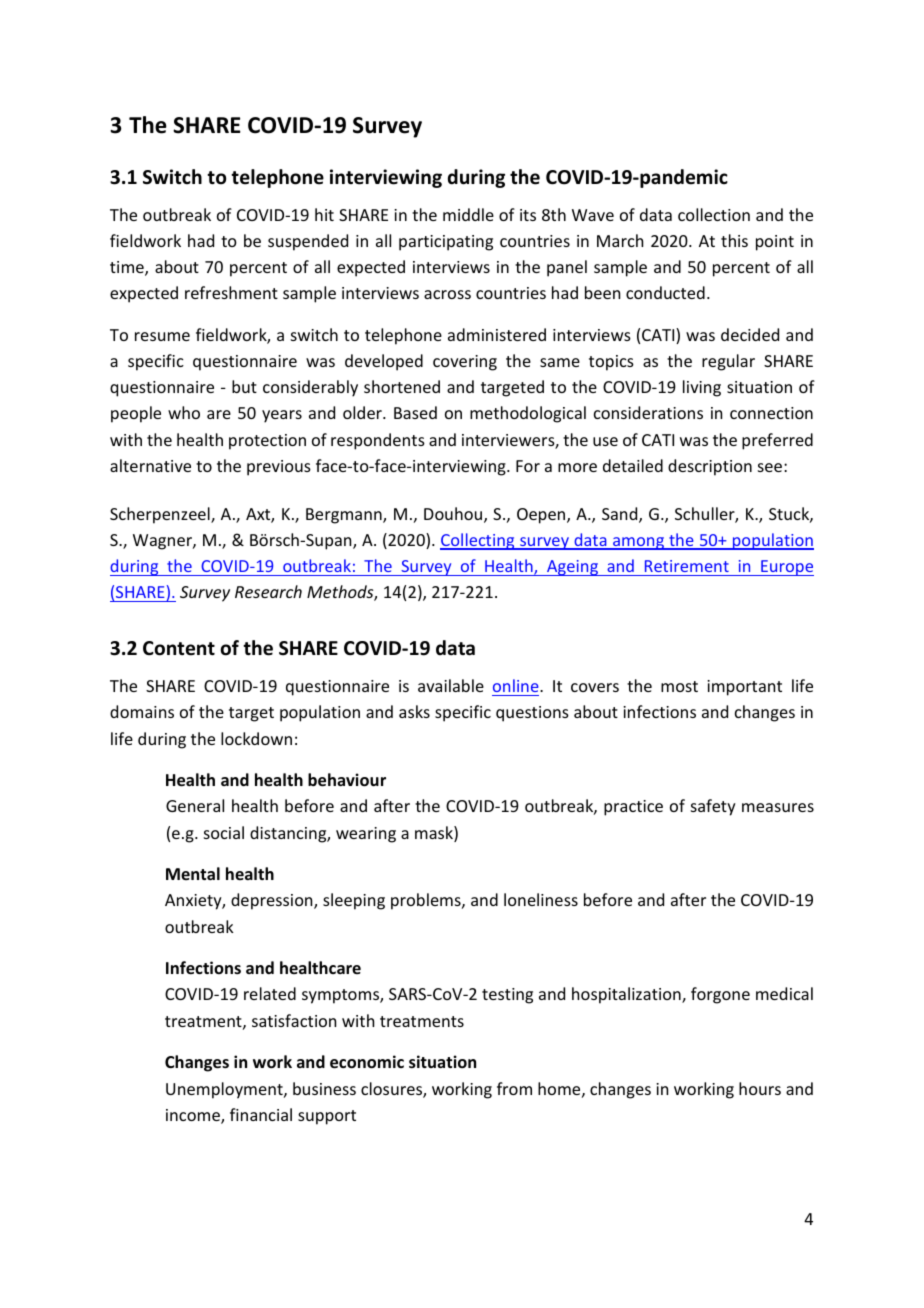  I want to click on refreshment, so click(231, 292).
